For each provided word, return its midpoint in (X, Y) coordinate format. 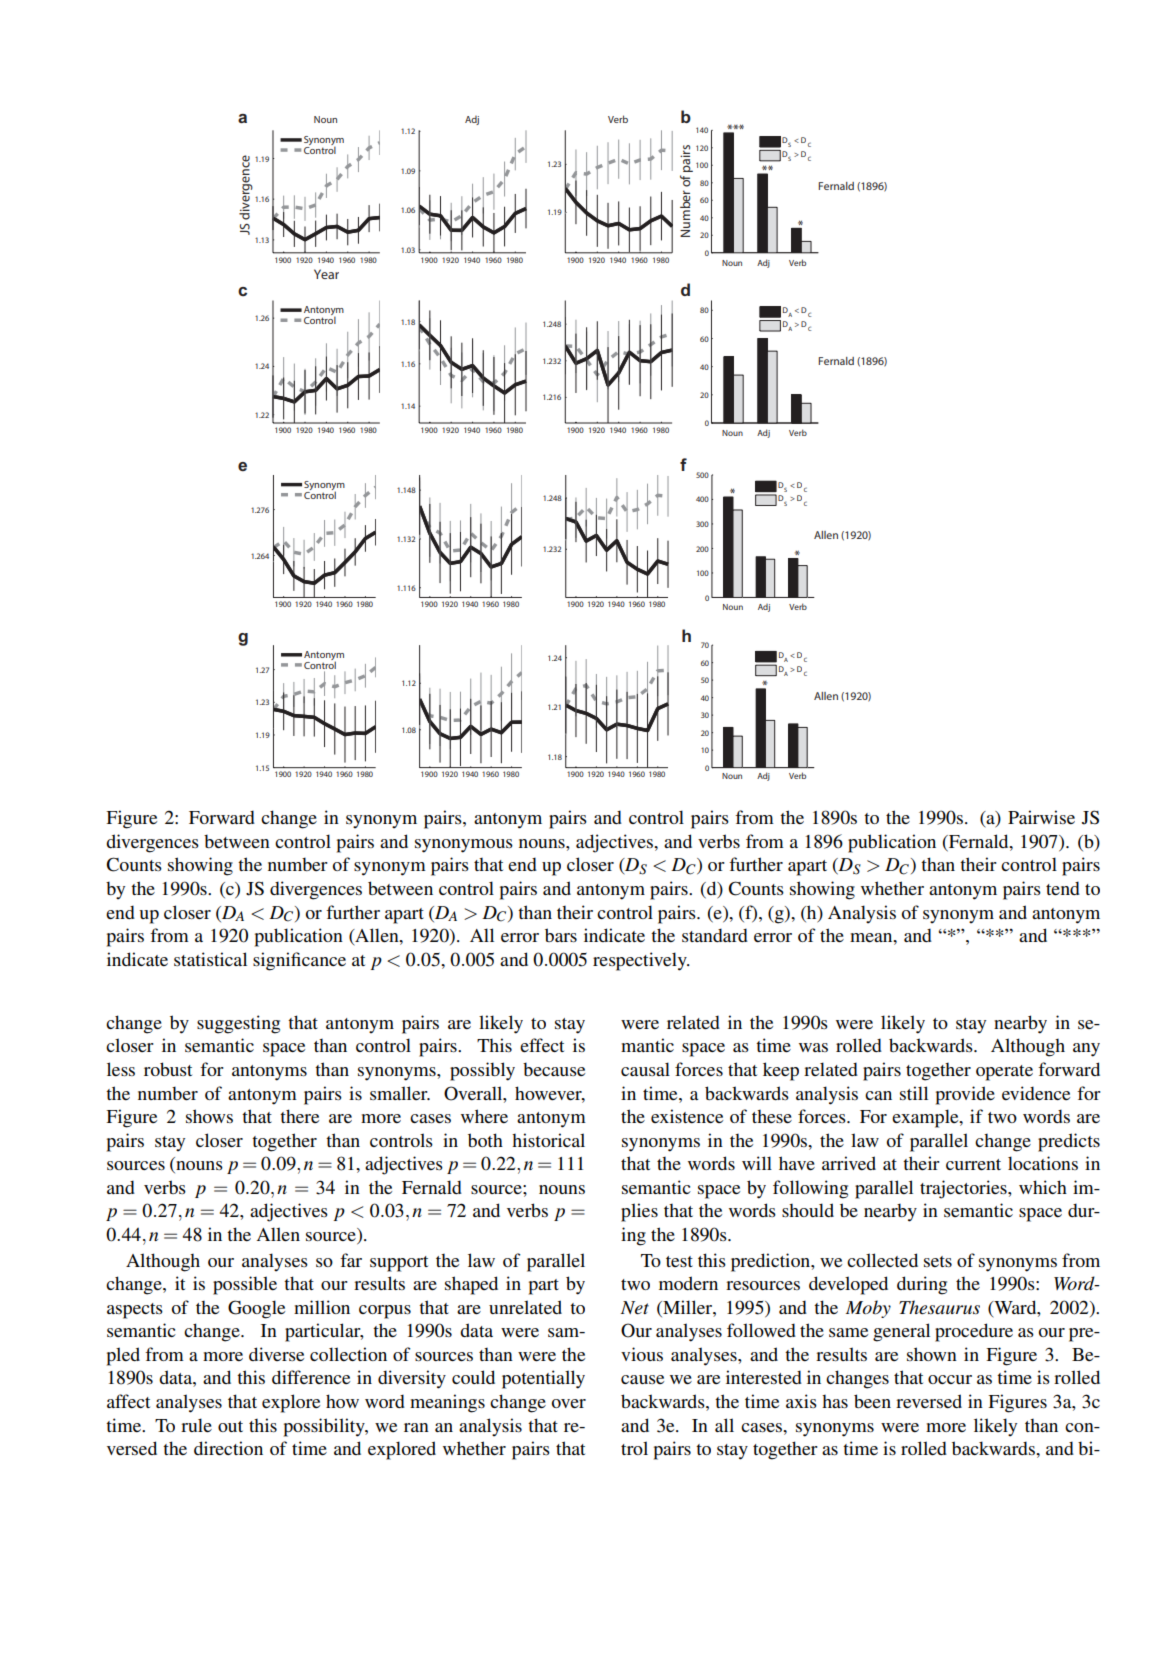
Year (326, 274)
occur (950, 1379)
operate (1004, 1073)
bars (561, 935)
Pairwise (1041, 817)
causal (645, 1069)
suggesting (238, 1024)
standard (715, 935)
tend (1063, 888)
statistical (210, 959)
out (230, 1426)
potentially (543, 1379)
